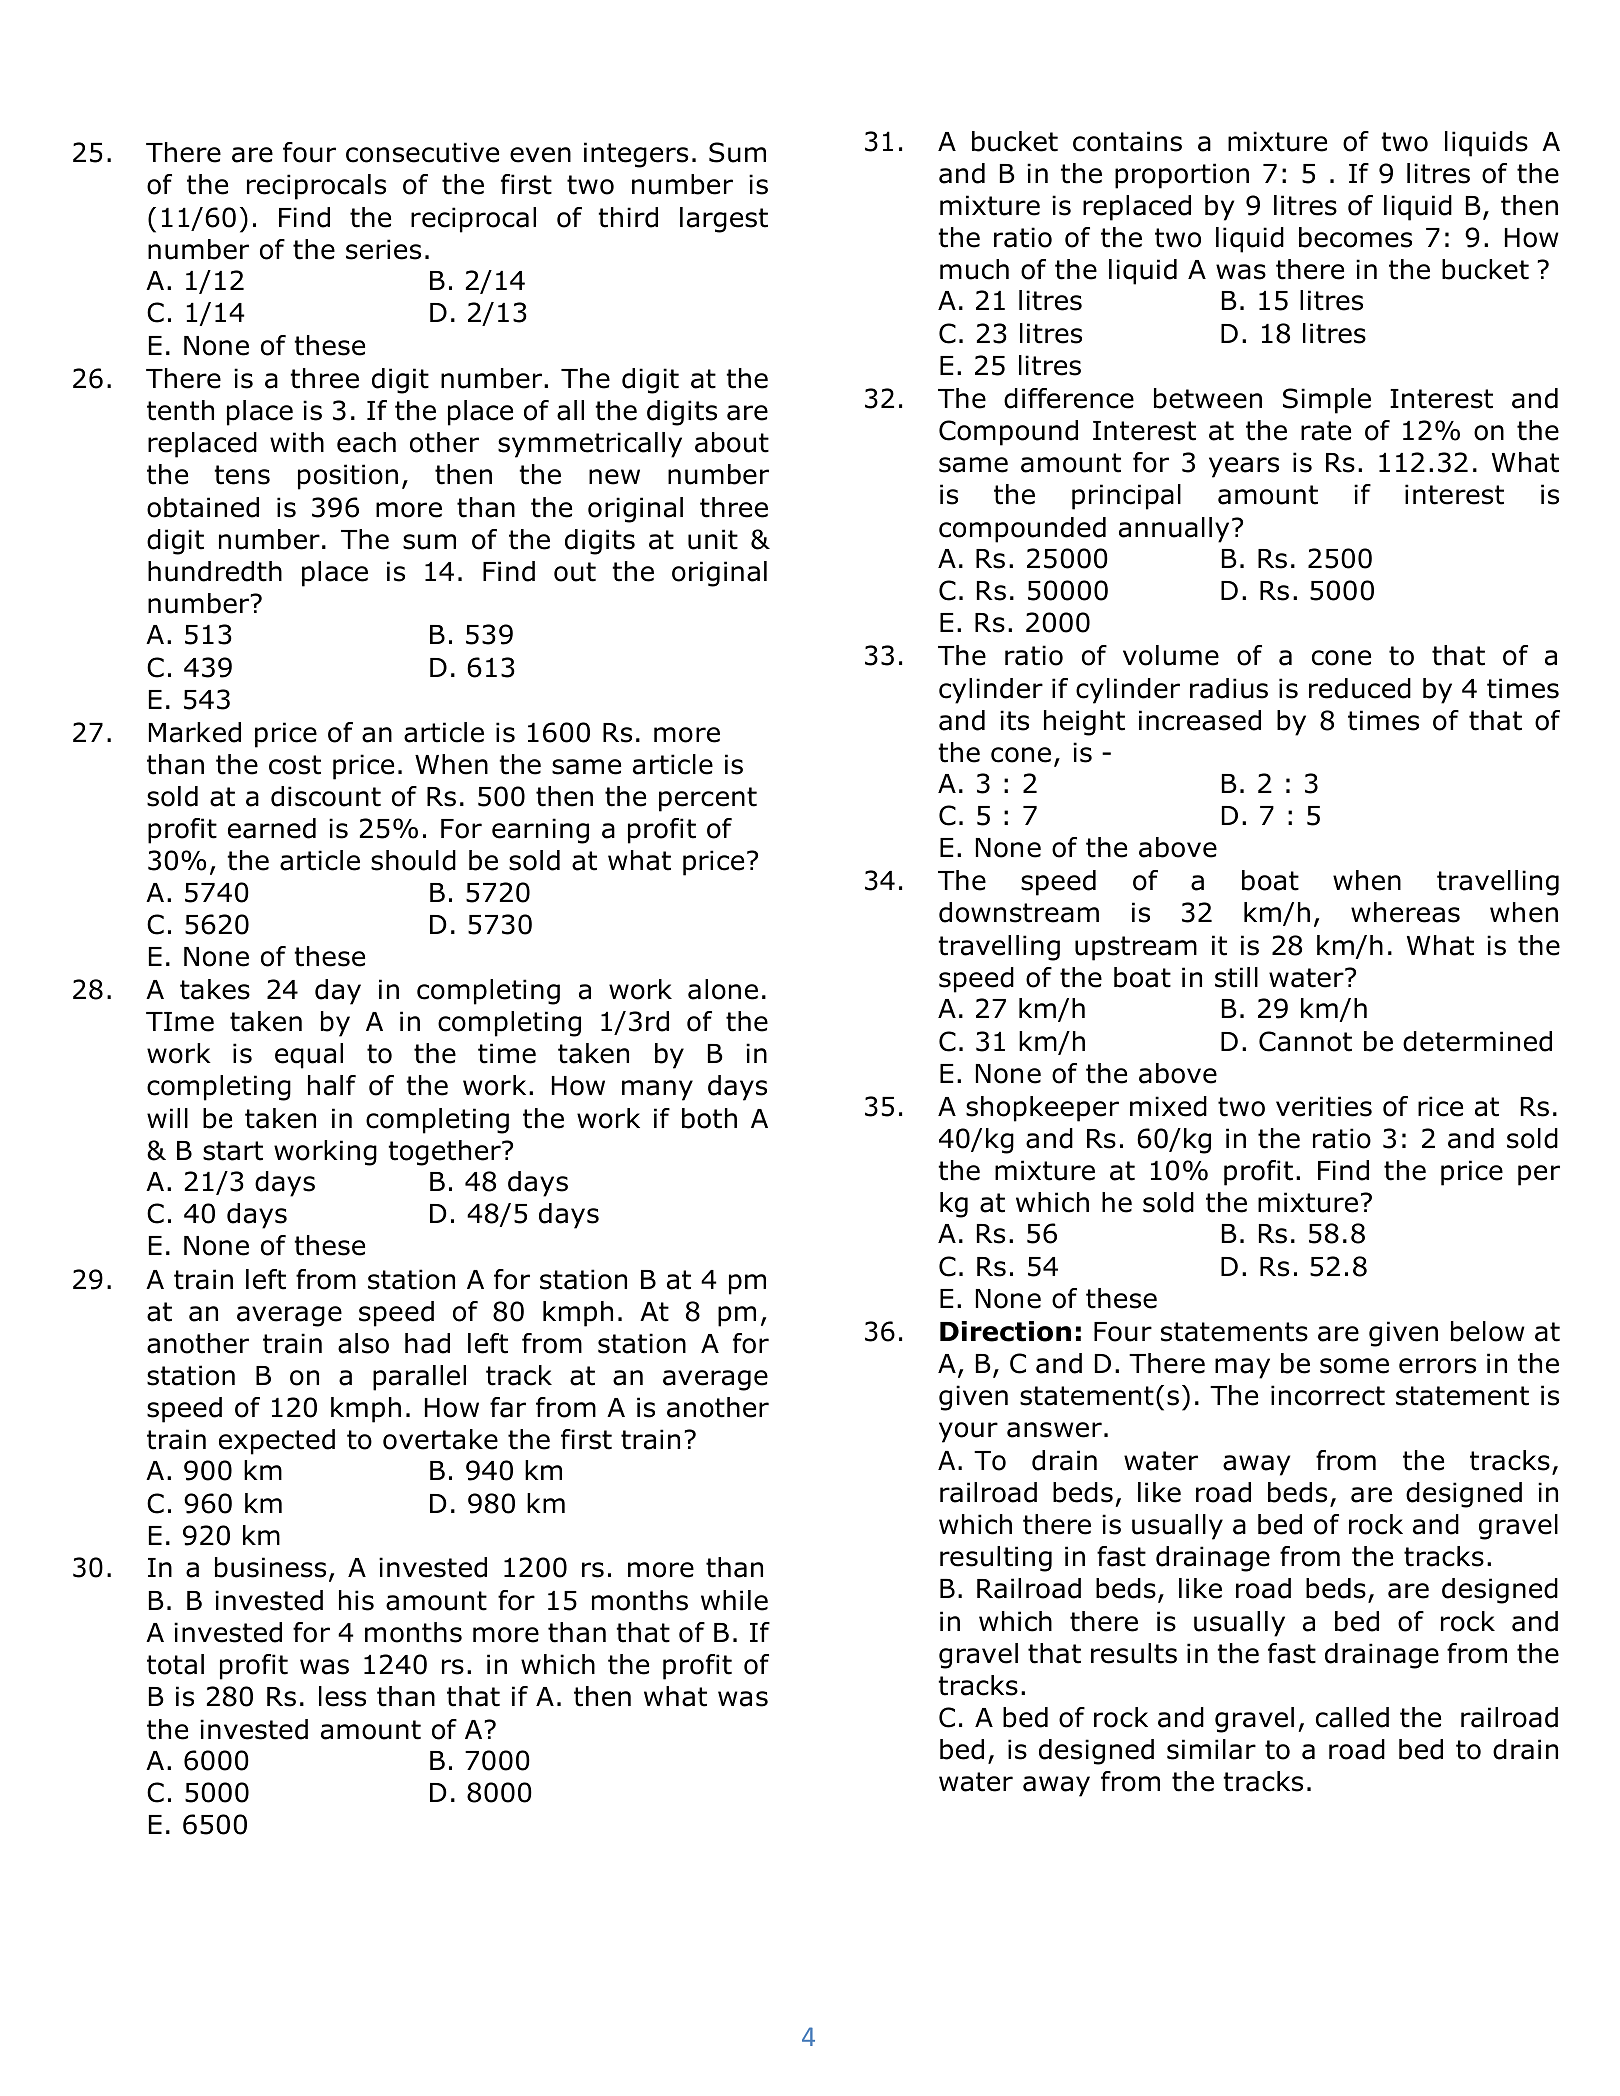 This screenshot has height=2096, width=1620. Describe the element at coordinates (1005, 1331) in the screenshot. I see `Direction` at that location.
